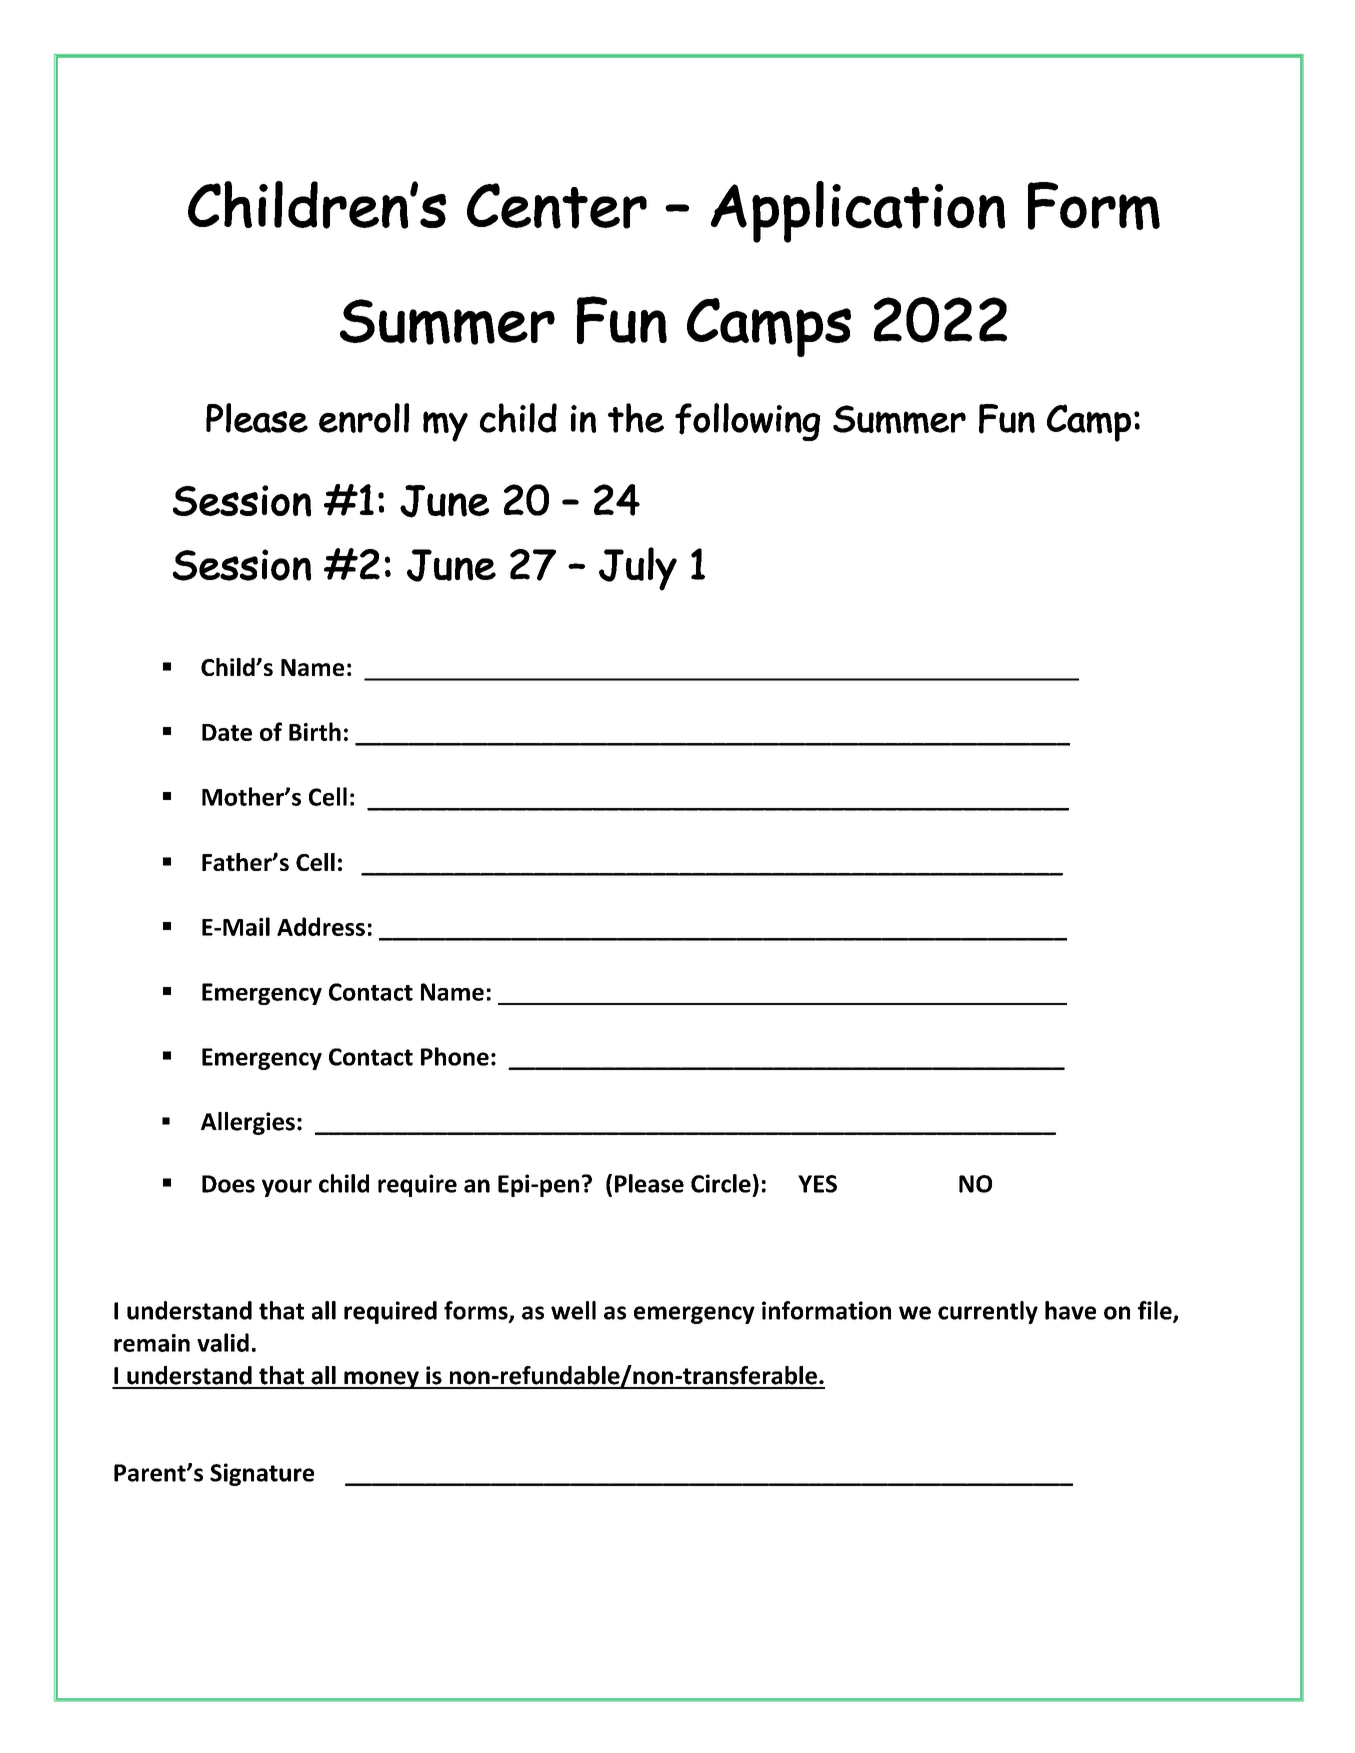 Image resolution: width=1355 pixels, height=1753 pixels. What do you see at coordinates (573, 1310) in the image?
I see `well` at bounding box center [573, 1310].
